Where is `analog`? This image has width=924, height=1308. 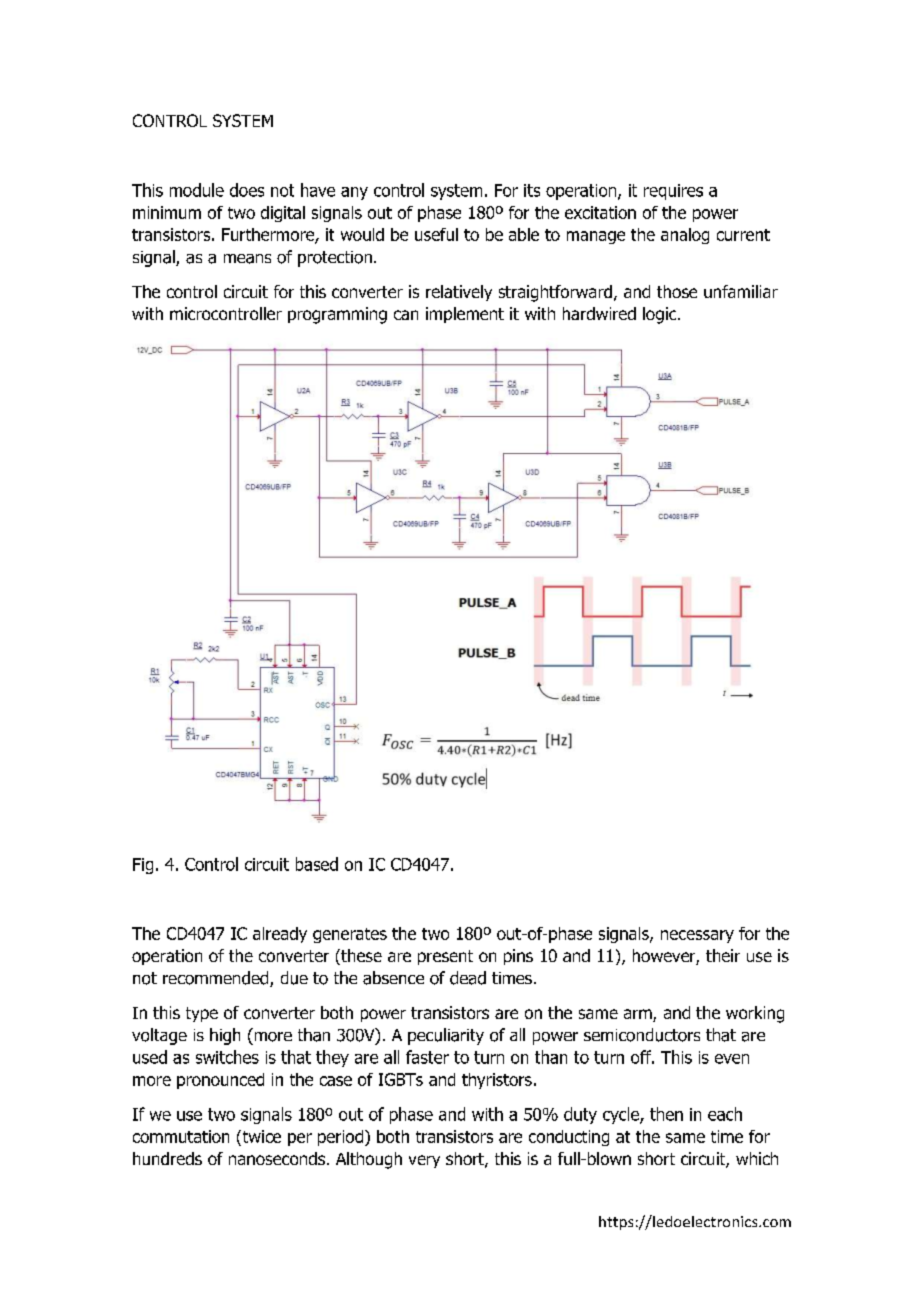
analog is located at coordinates (685, 236).
